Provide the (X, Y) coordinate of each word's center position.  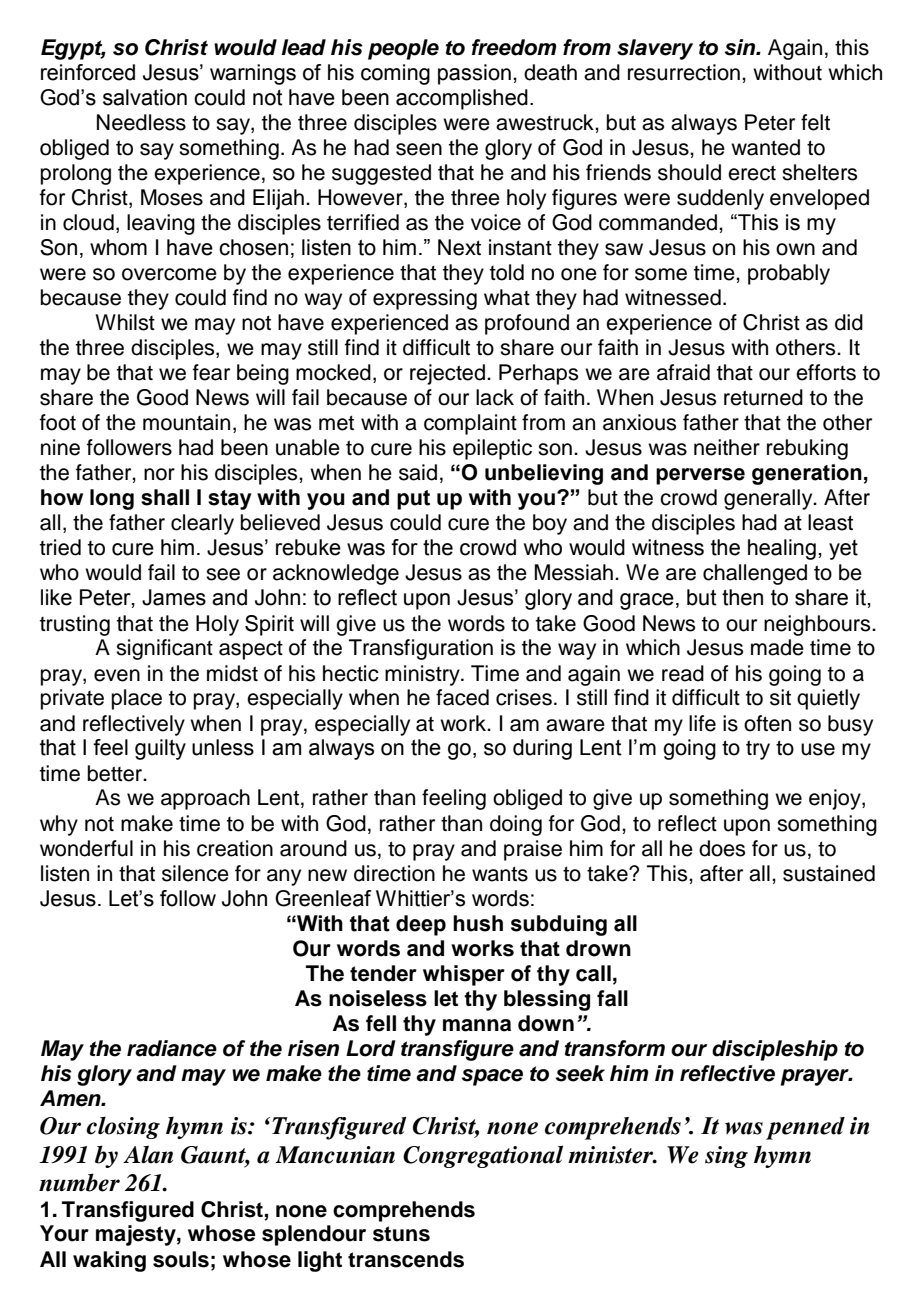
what (507, 297)
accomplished (462, 99)
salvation (145, 97)
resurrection (684, 72)
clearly (202, 524)
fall (612, 998)
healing (782, 549)
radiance (172, 1048)
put (413, 500)
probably (789, 274)
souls (181, 1259)
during (542, 749)
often (767, 723)
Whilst (125, 322)
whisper (464, 975)
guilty (160, 749)
